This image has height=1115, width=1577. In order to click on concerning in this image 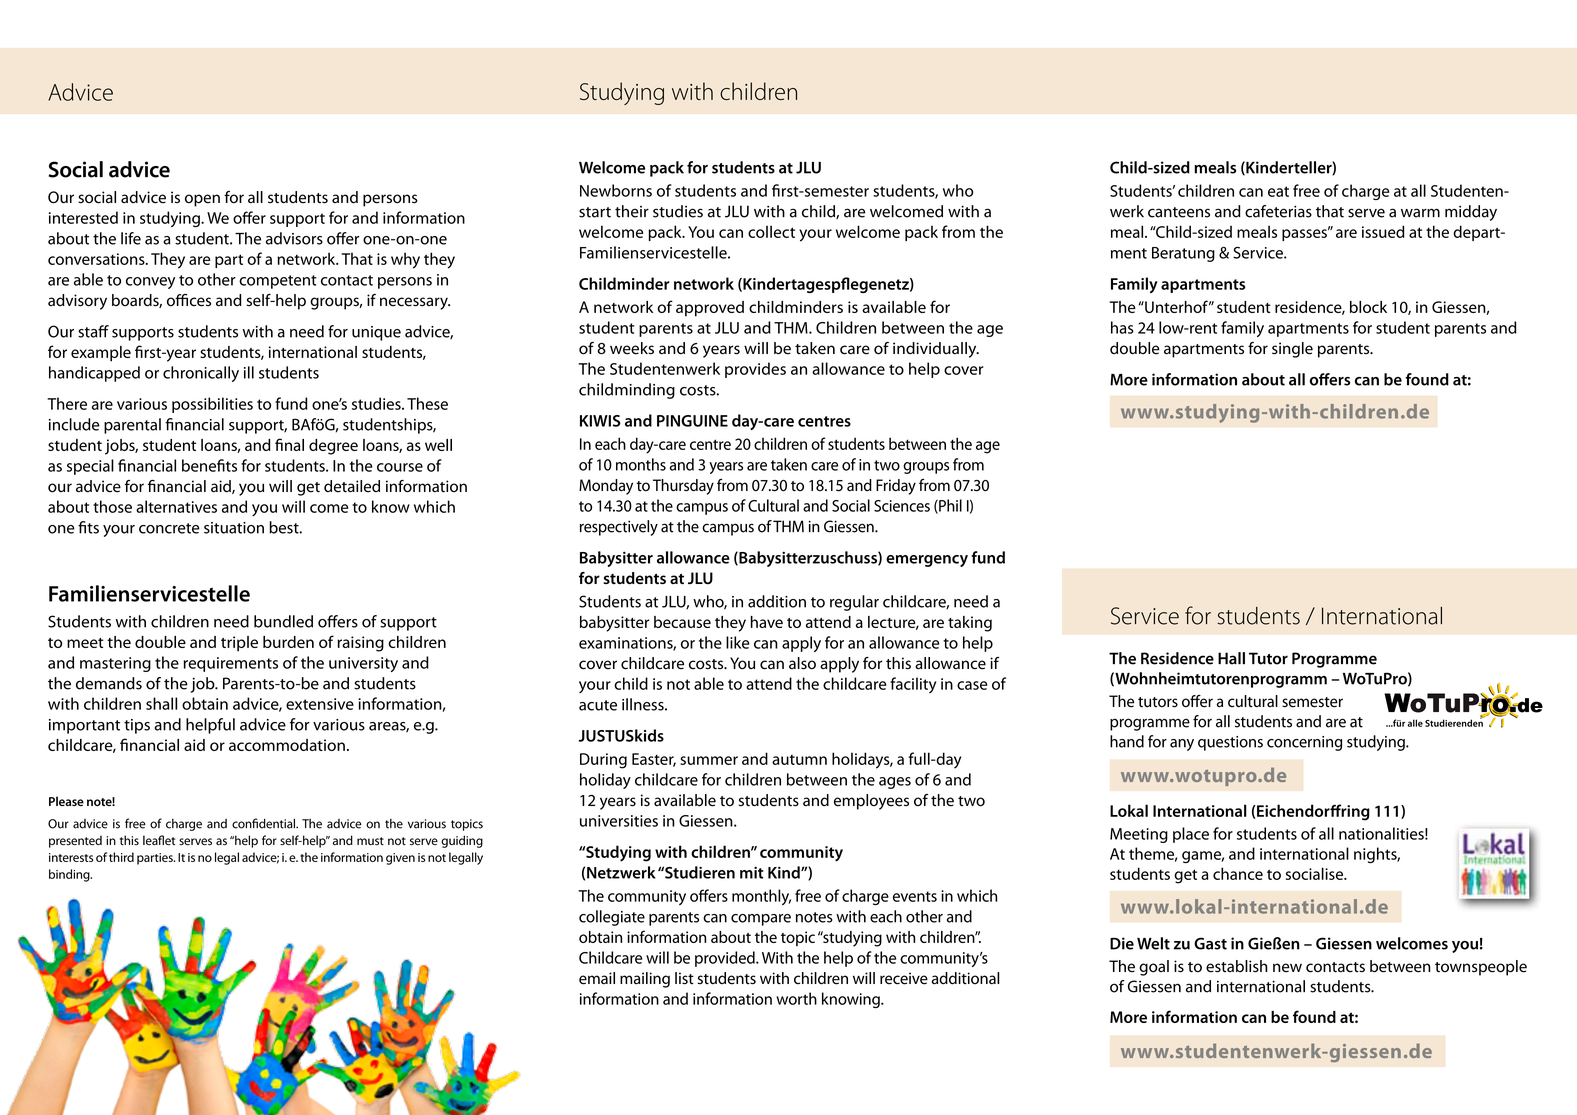, I will do `click(1304, 743)`.
